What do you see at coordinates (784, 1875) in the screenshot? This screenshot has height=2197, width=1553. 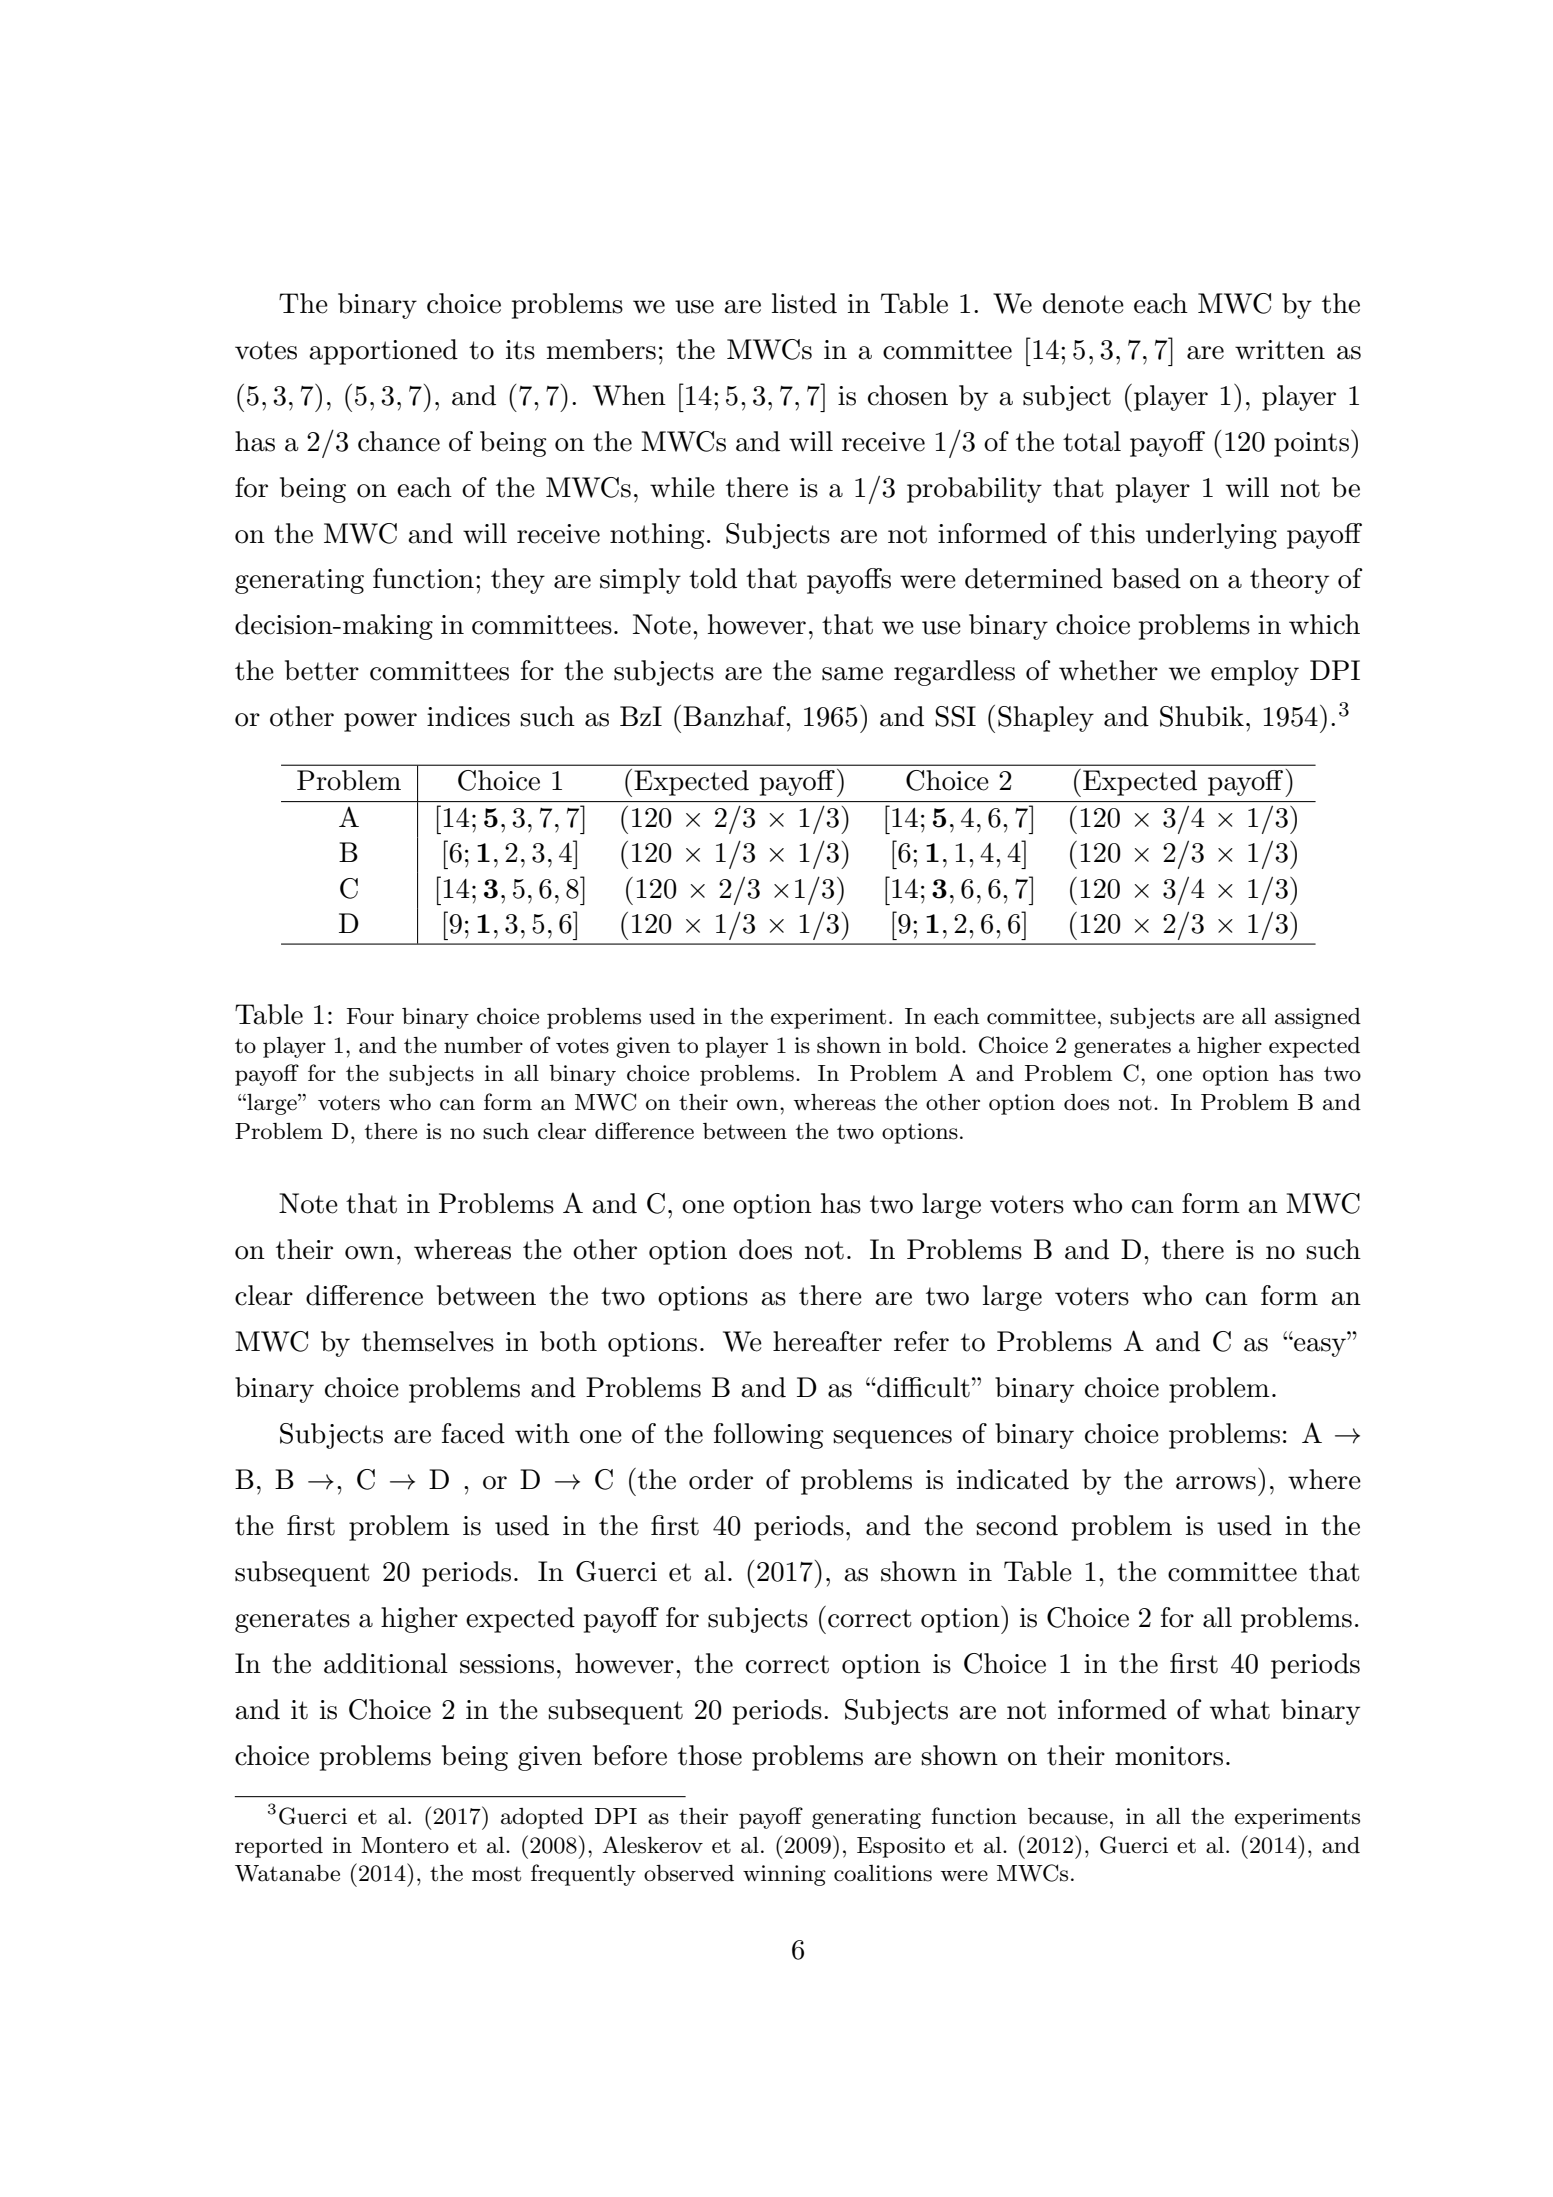 I see `winning` at bounding box center [784, 1875].
